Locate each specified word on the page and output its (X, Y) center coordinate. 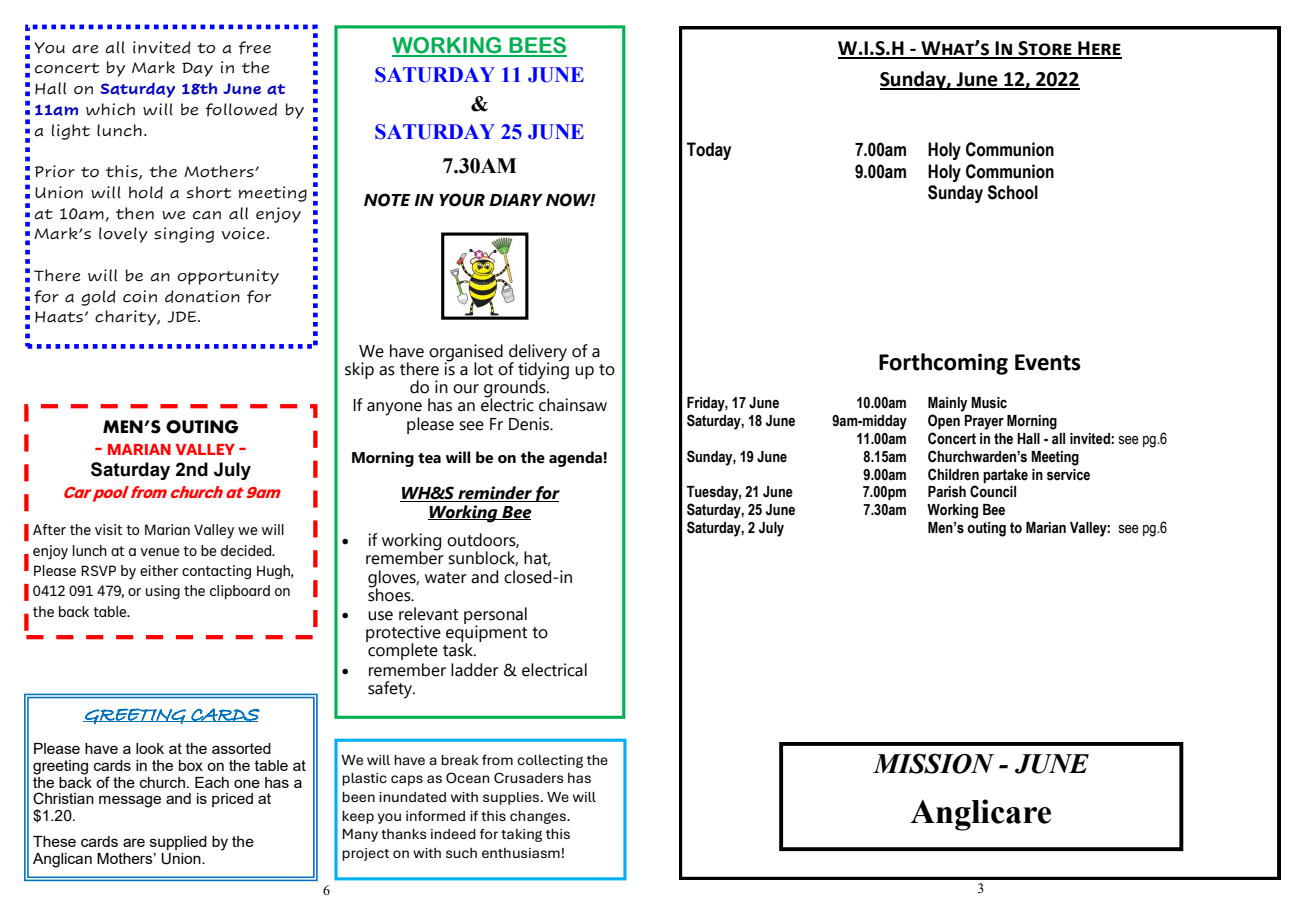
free (255, 48)
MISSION (933, 763)
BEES (537, 46)
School (1013, 192)
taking (521, 835)
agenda (575, 459)
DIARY (516, 200)
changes (539, 817)
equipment (486, 634)
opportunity (228, 277)
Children (953, 474)
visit (109, 529)
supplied (178, 843)
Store (1045, 49)
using (163, 592)
